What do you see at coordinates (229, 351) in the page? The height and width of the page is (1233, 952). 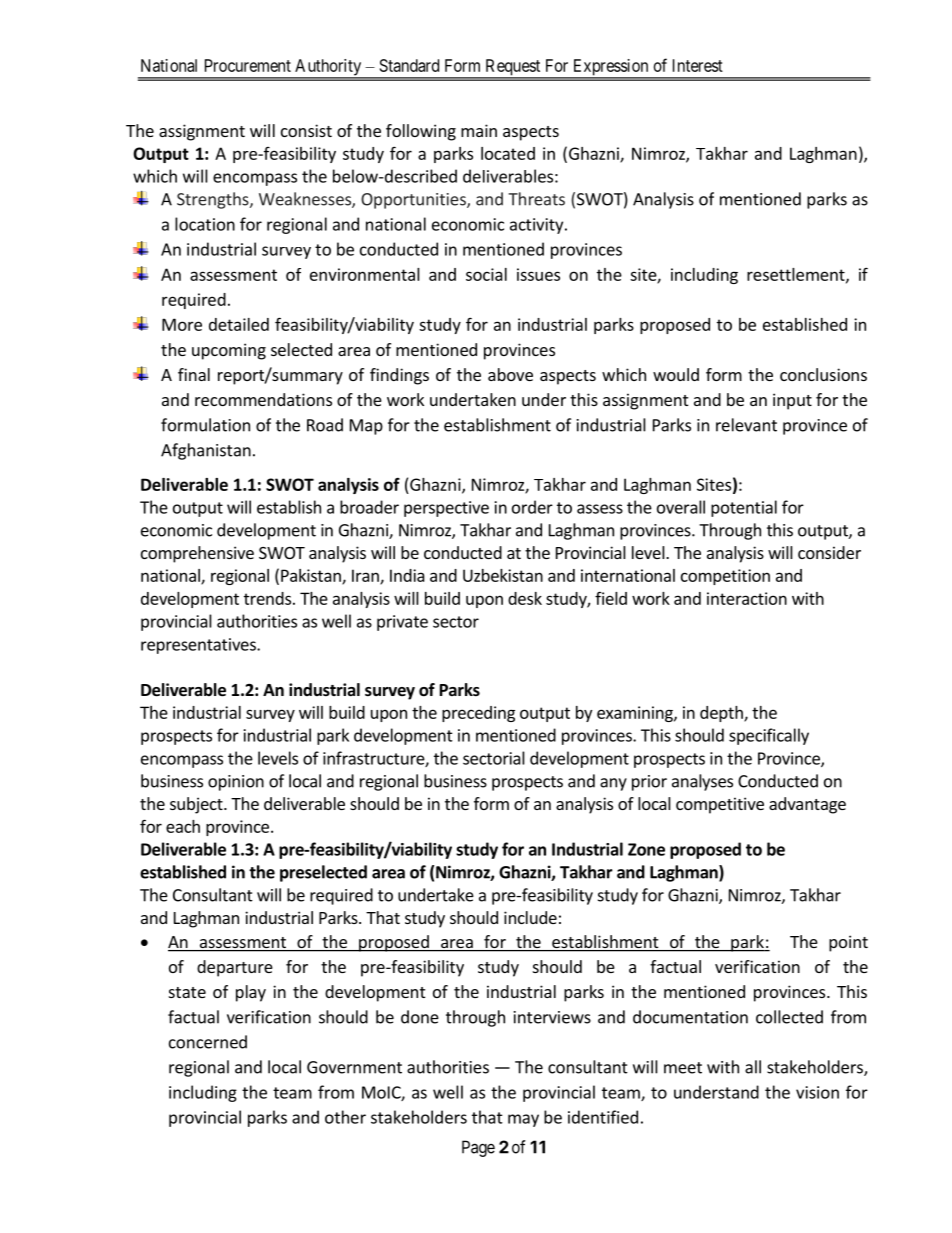 I see `upcoming` at bounding box center [229, 351].
